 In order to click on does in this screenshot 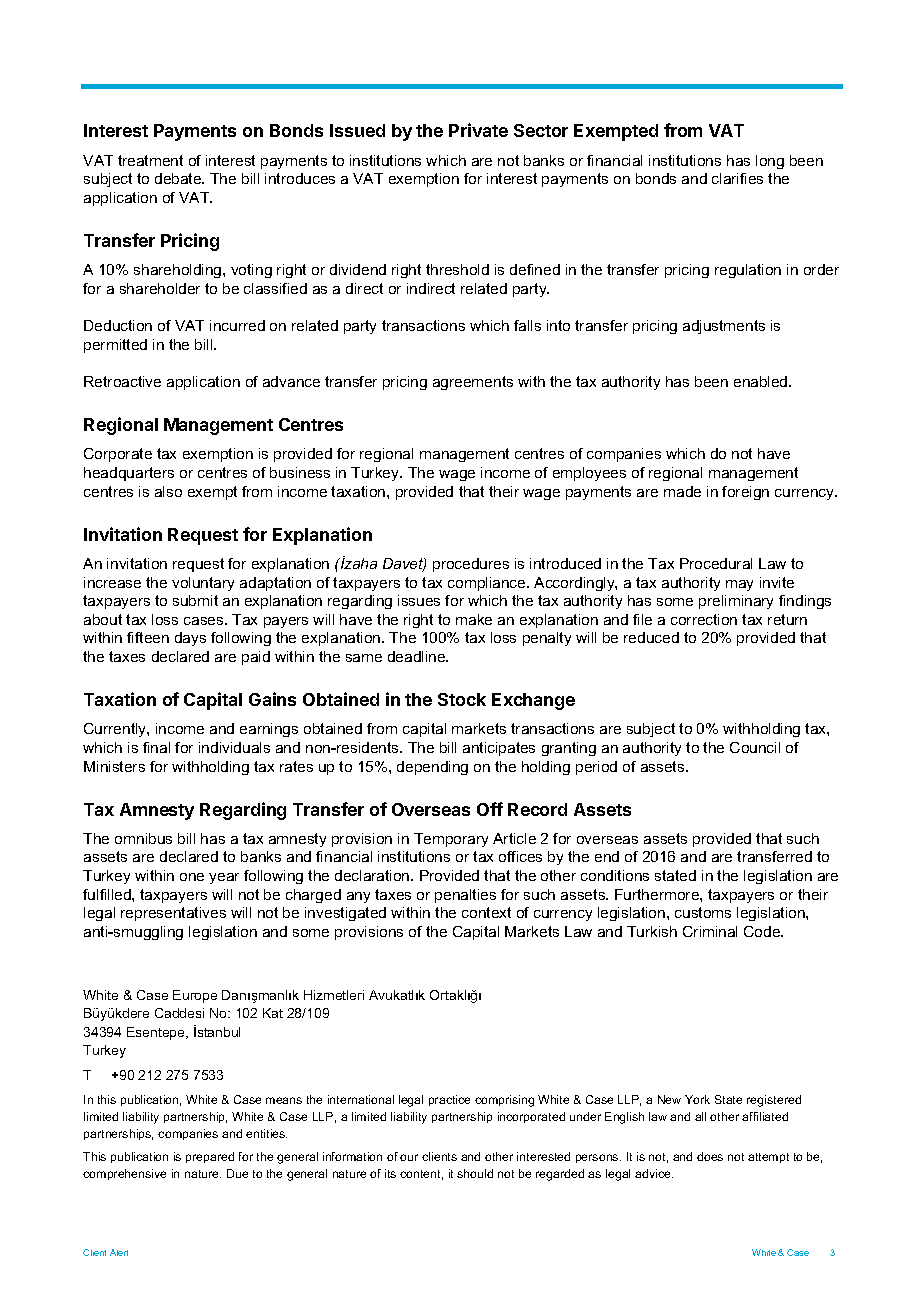, I will do `click(710, 1156)`.
